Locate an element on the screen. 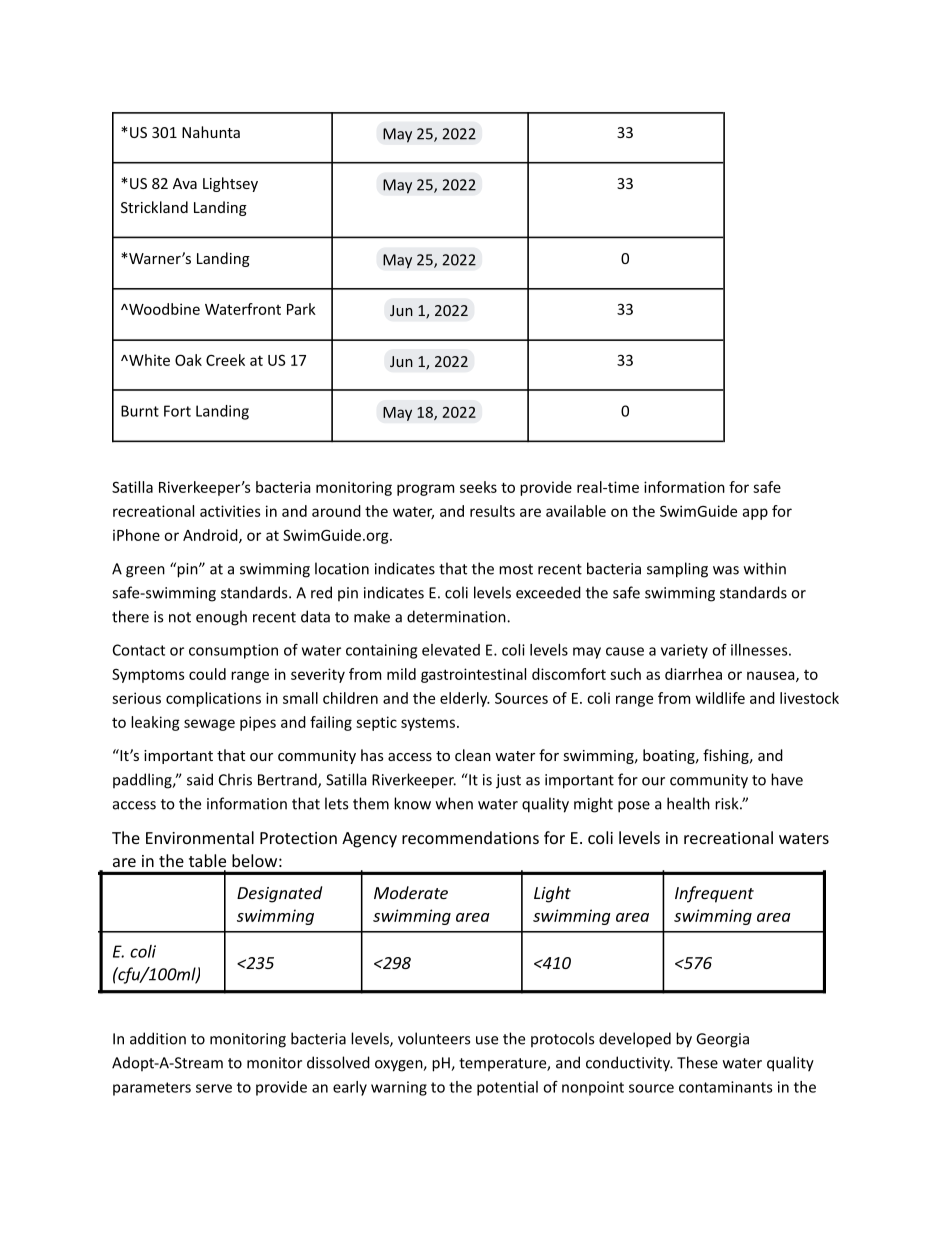  app is located at coordinates (755, 514).
